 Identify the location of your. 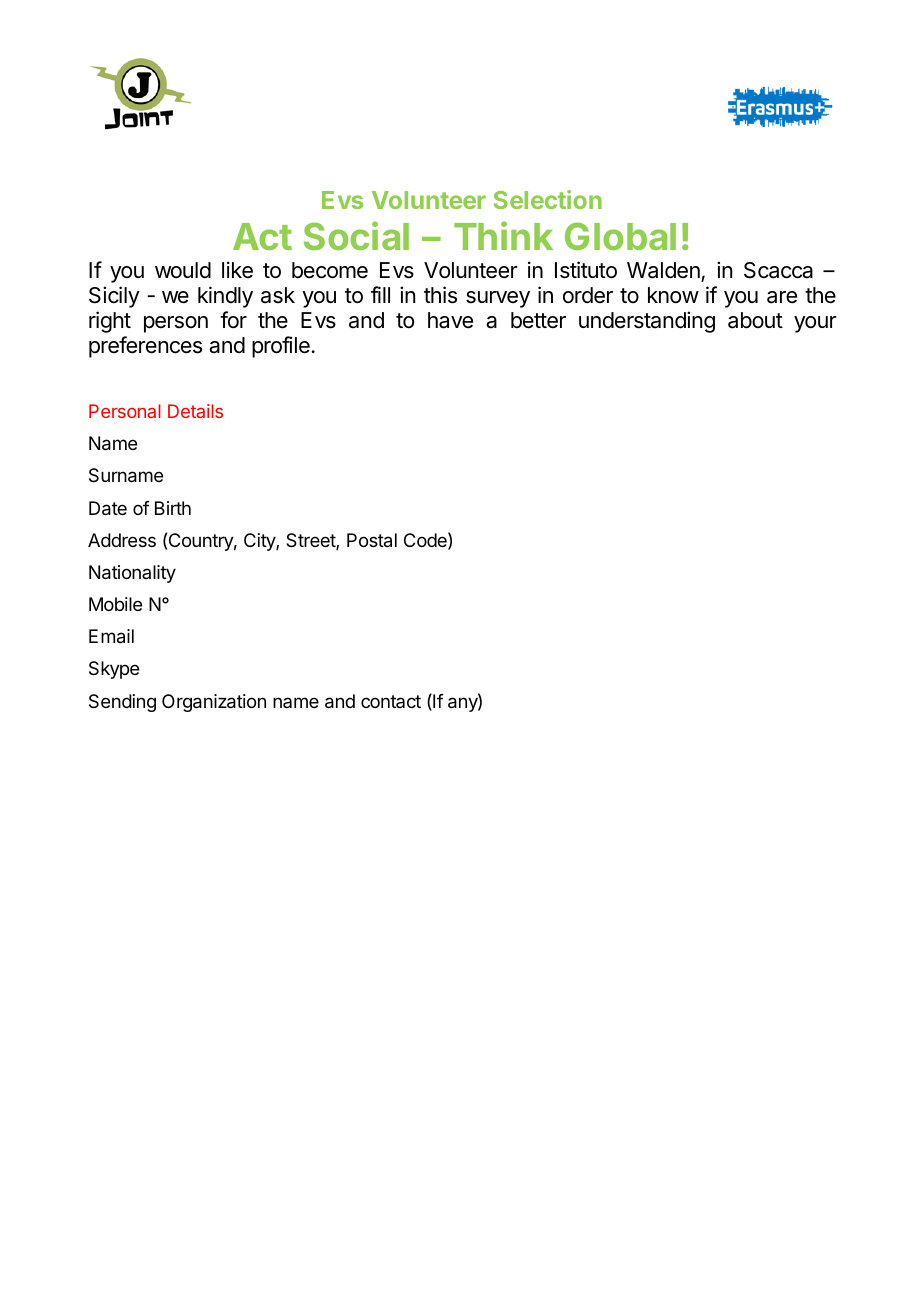
(815, 324).
